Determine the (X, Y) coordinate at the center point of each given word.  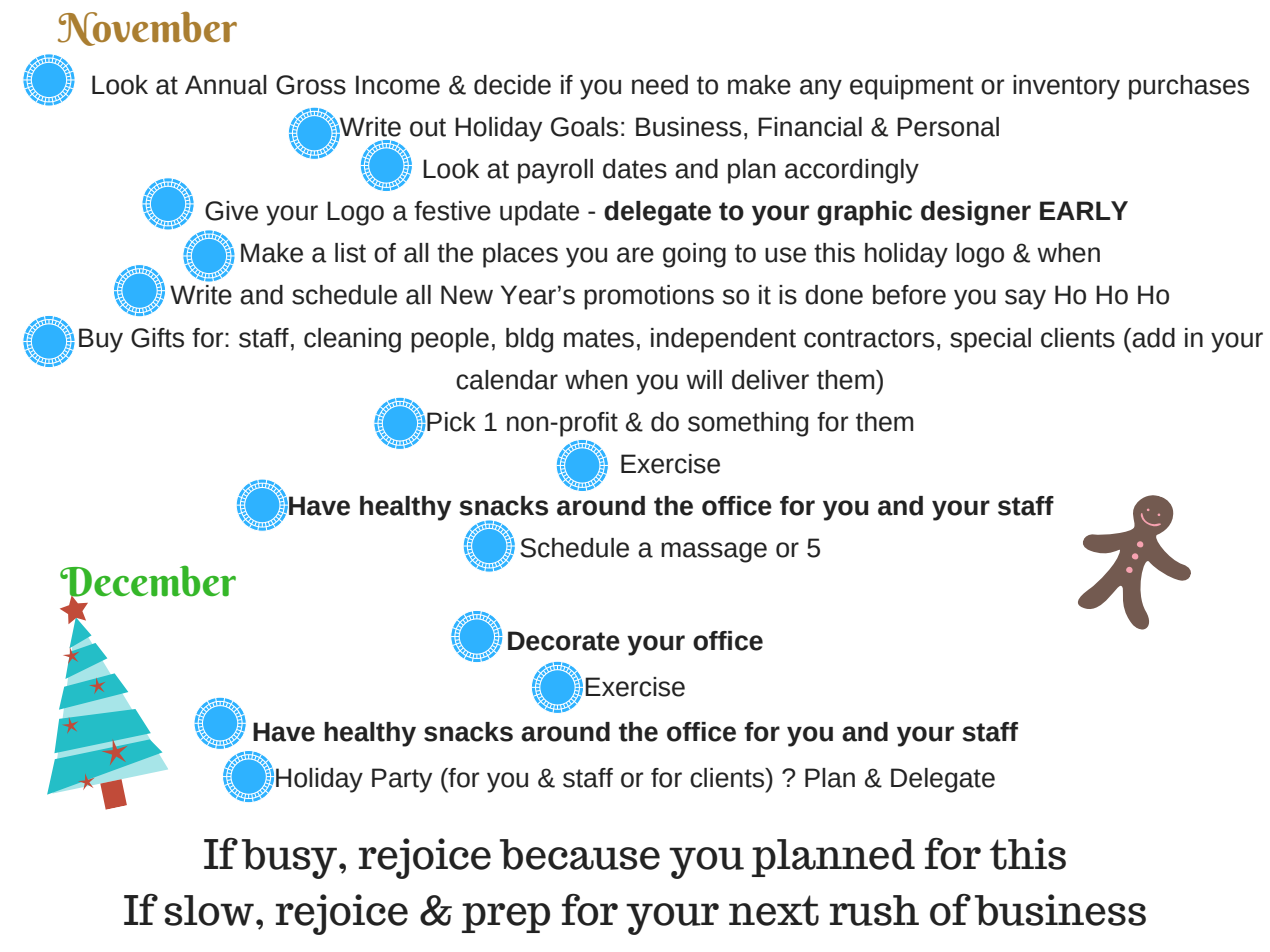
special (990, 340)
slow (209, 910)
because (580, 854)
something (748, 424)
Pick (450, 422)
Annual (226, 85)
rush (874, 910)
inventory (1066, 87)
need (660, 85)
